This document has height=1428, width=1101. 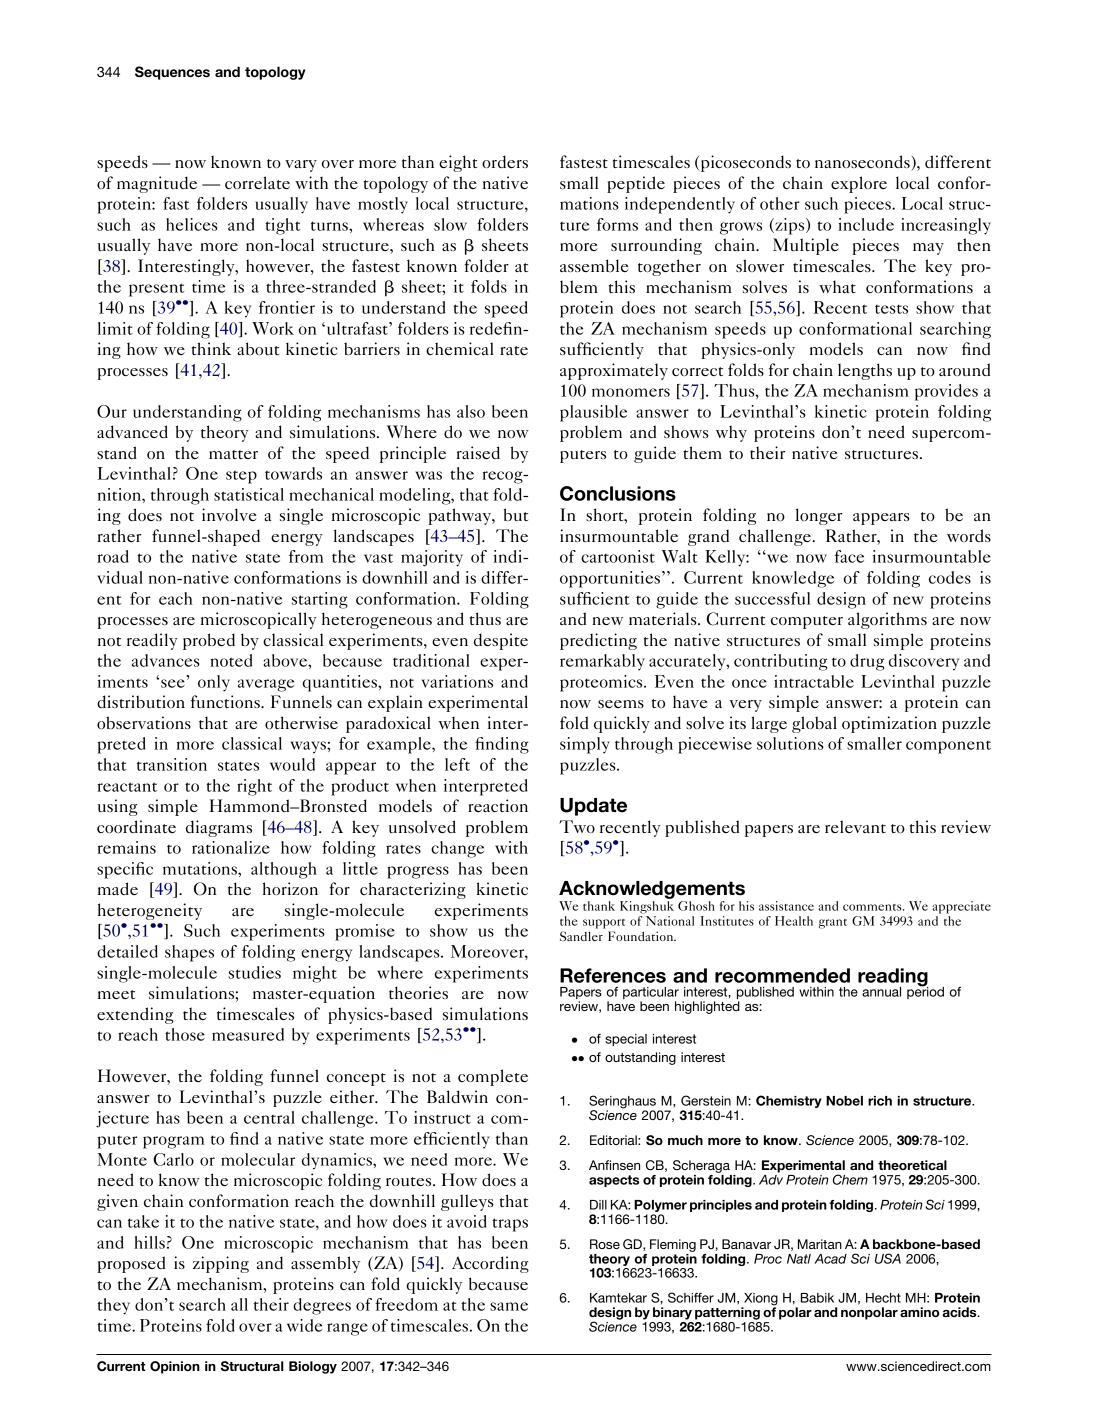 I want to click on optimization, so click(x=889, y=724).
